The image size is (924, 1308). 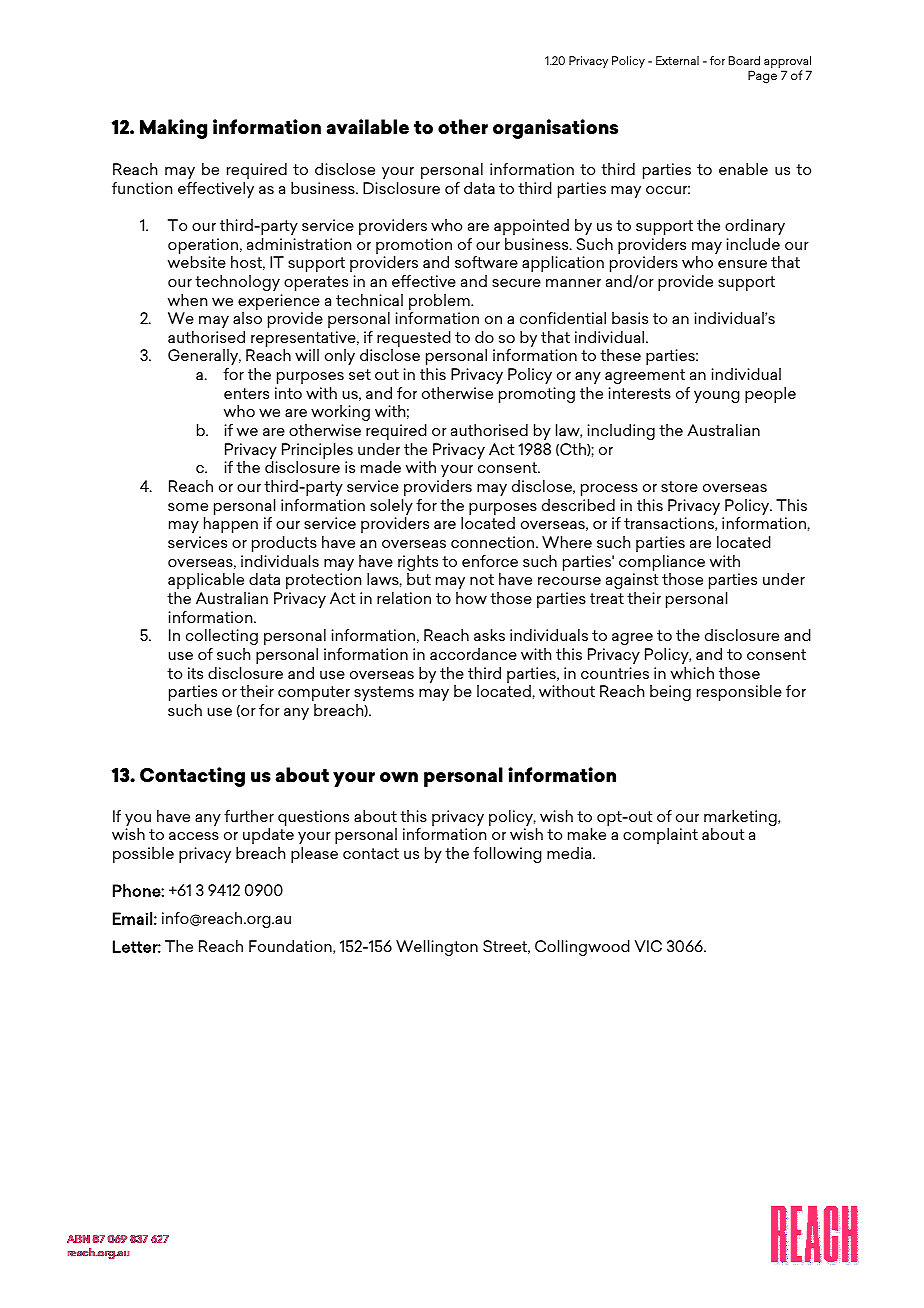 I want to click on Wellington, so click(x=437, y=948).
